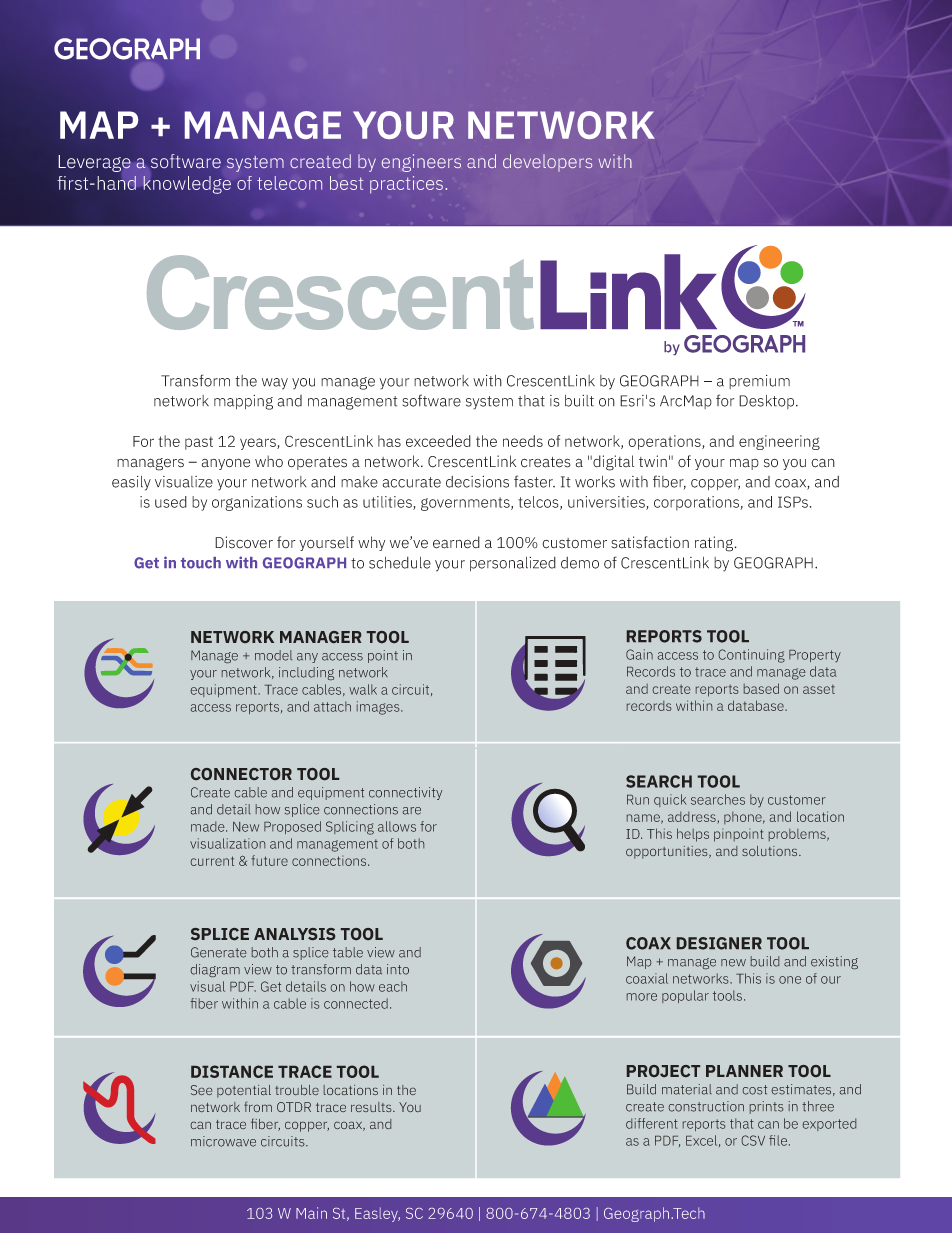 The width and height of the image is (952, 1233). I want to click on CSV, so click(753, 1140).
